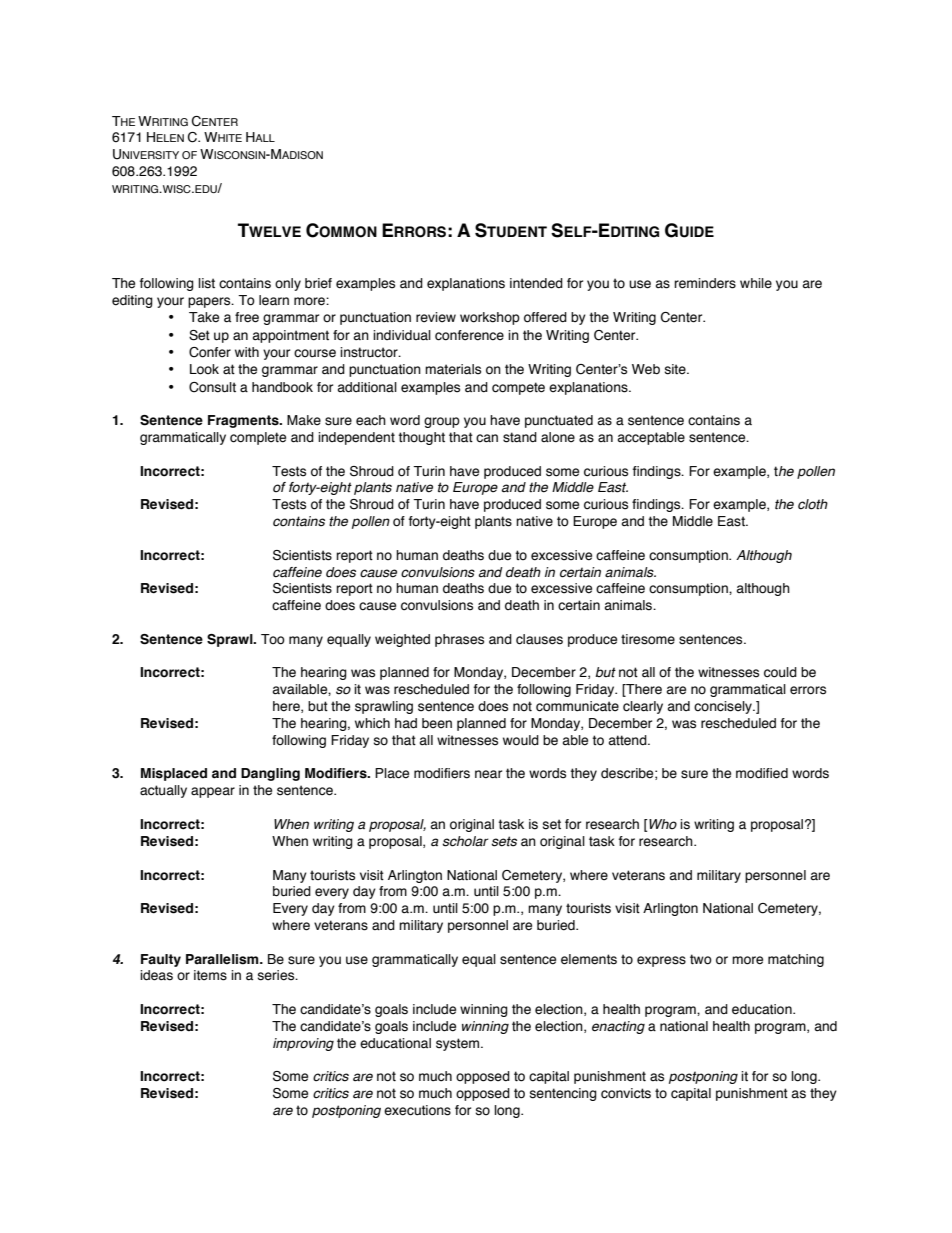 The width and height of the image is (952, 1233). What do you see at coordinates (813, 504) in the image?
I see `cloth` at bounding box center [813, 504].
